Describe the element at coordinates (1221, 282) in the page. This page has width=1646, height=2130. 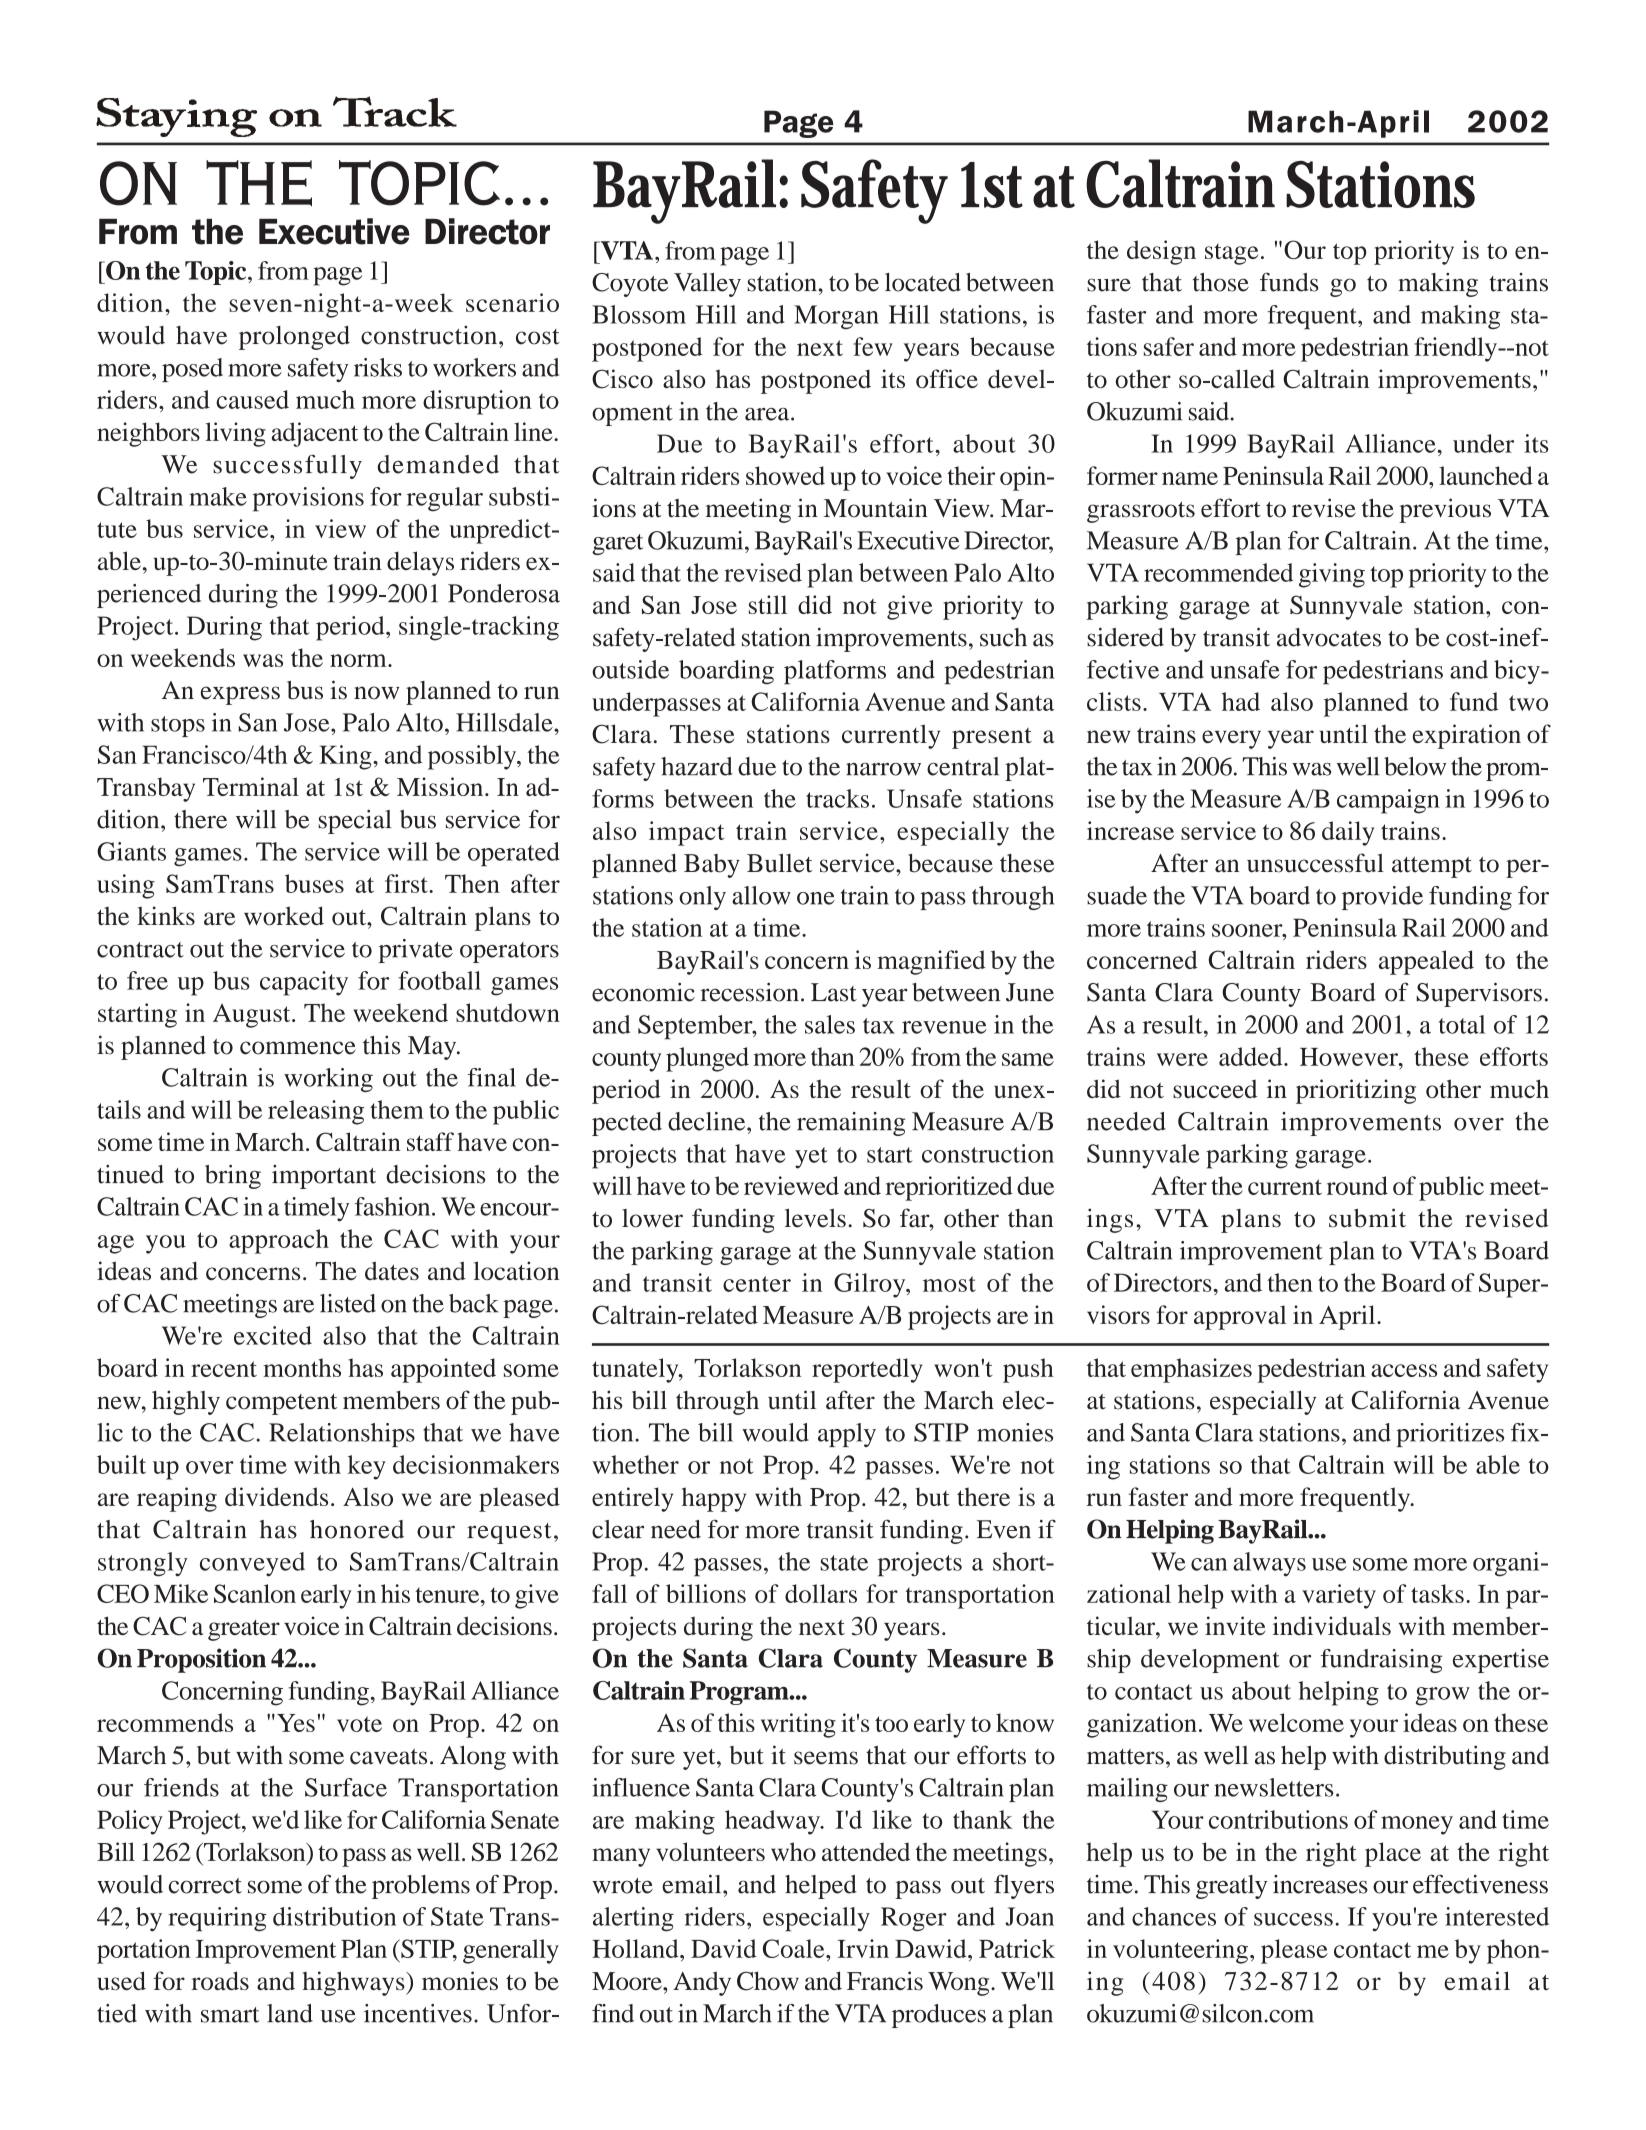
I see `those` at that location.
